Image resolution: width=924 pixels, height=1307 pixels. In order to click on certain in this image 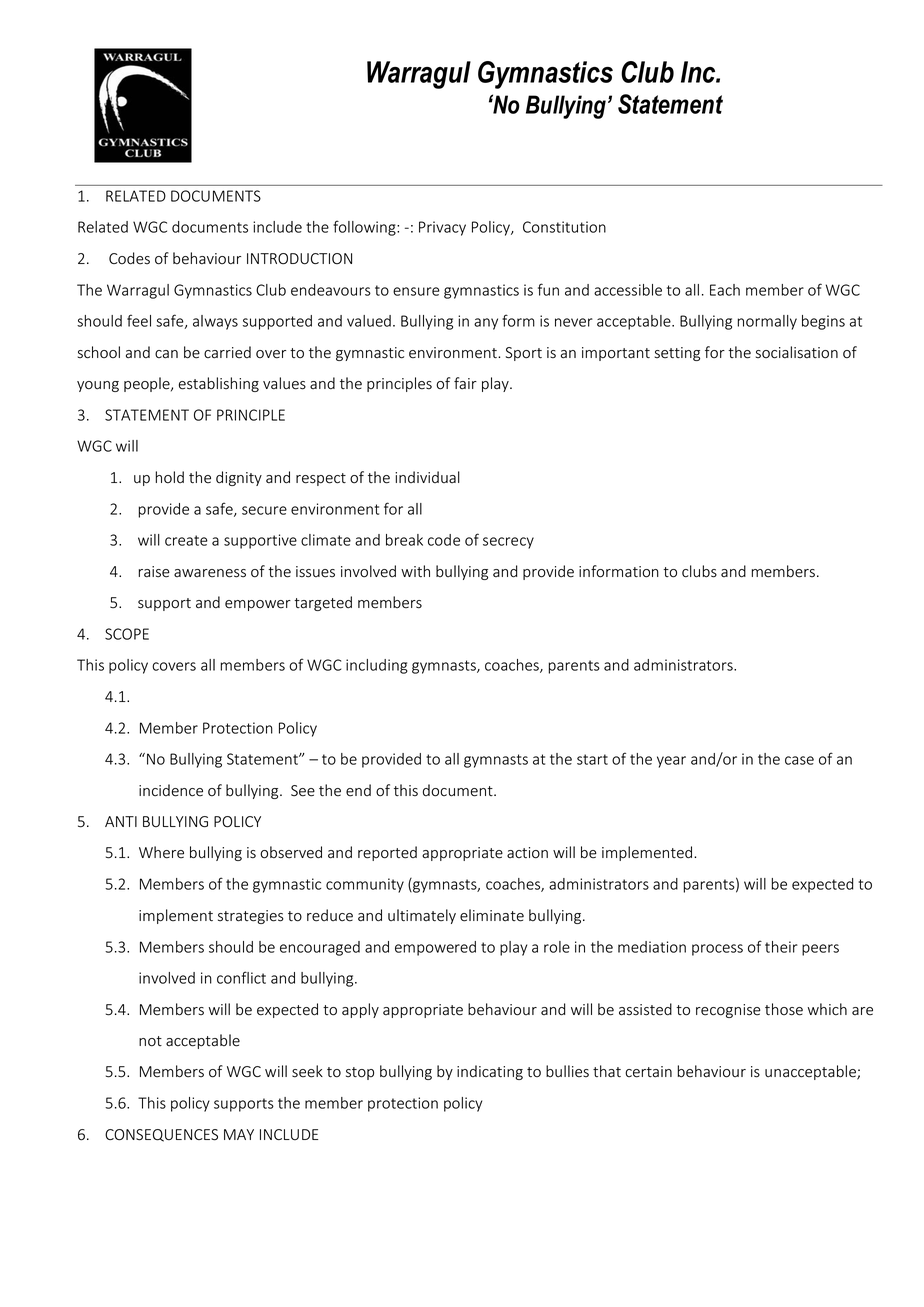, I will do `click(648, 1072)`.
